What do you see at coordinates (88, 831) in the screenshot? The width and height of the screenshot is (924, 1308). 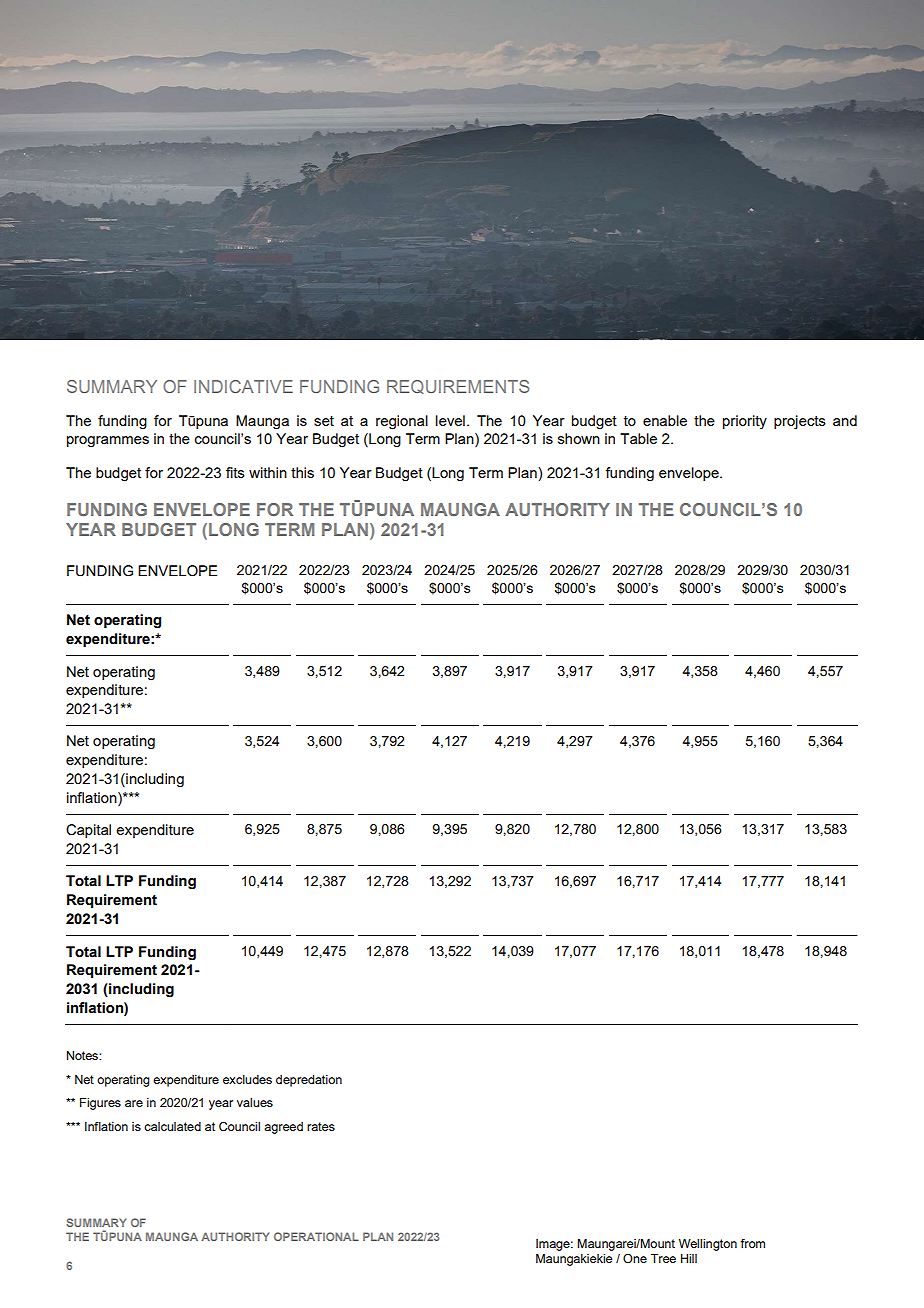 I see `Capital` at bounding box center [88, 831].
